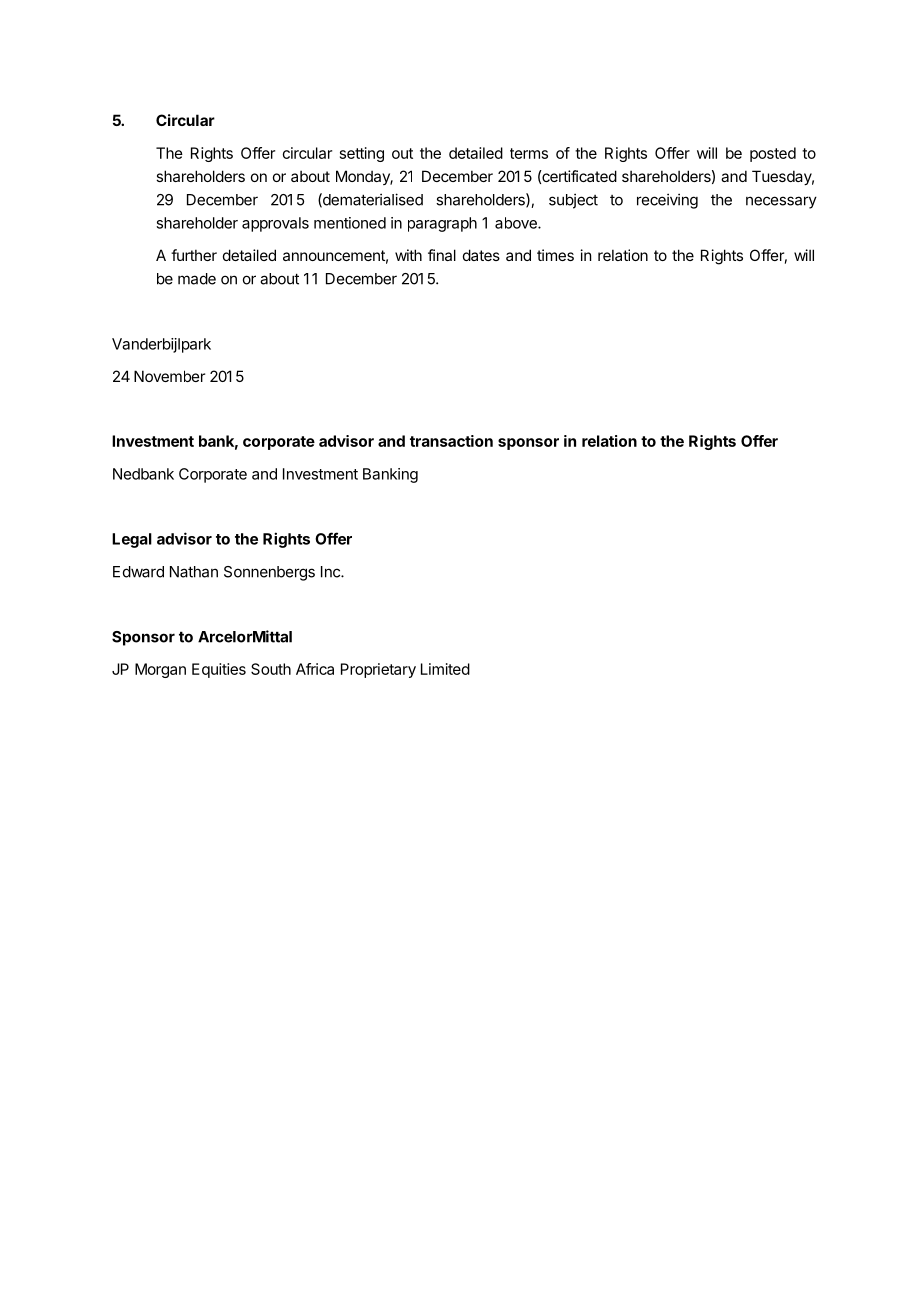 Image resolution: width=924 pixels, height=1308 pixels. I want to click on Limited, so click(445, 669).
